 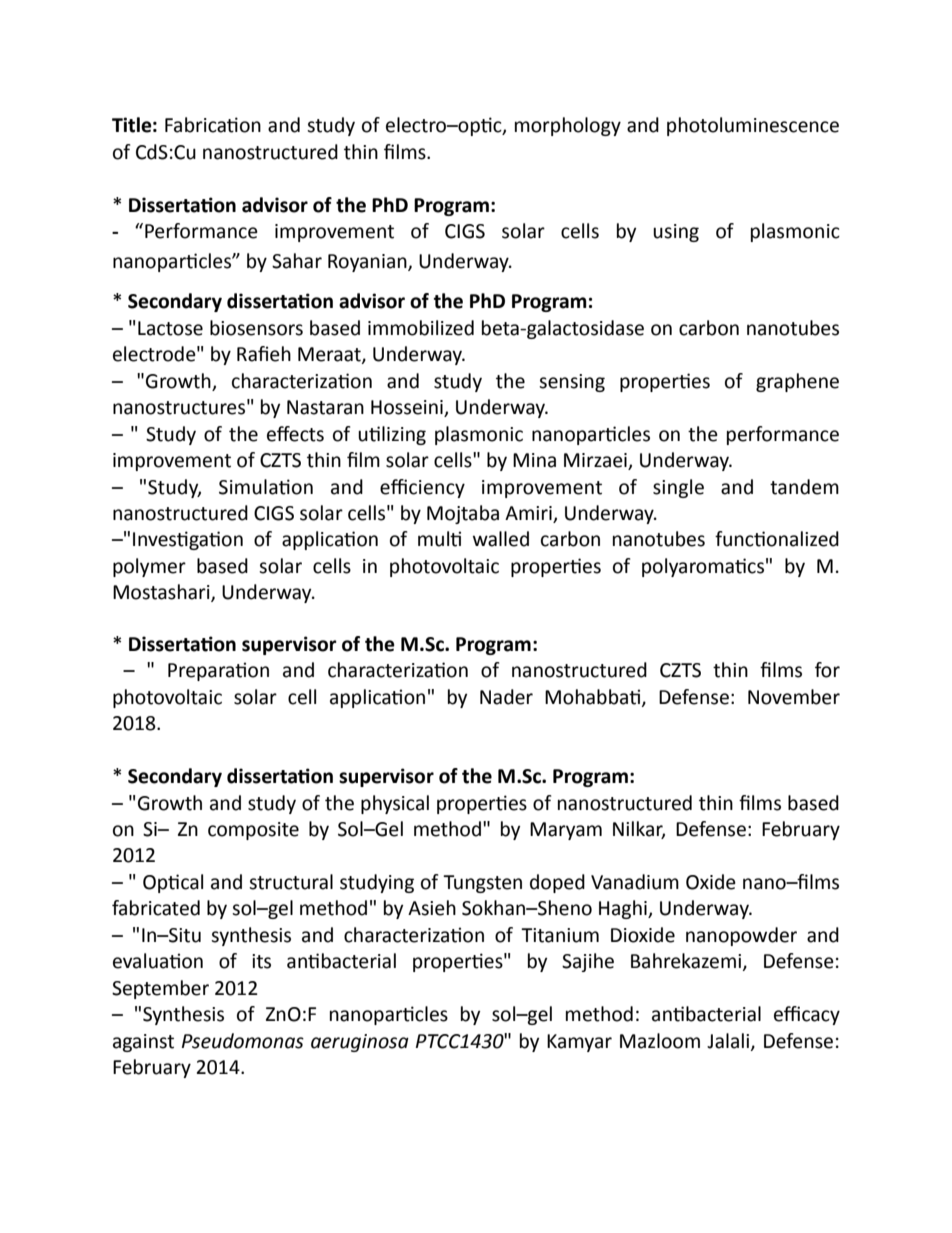 What do you see at coordinates (149, 567) in the page?
I see `polymer` at bounding box center [149, 567].
